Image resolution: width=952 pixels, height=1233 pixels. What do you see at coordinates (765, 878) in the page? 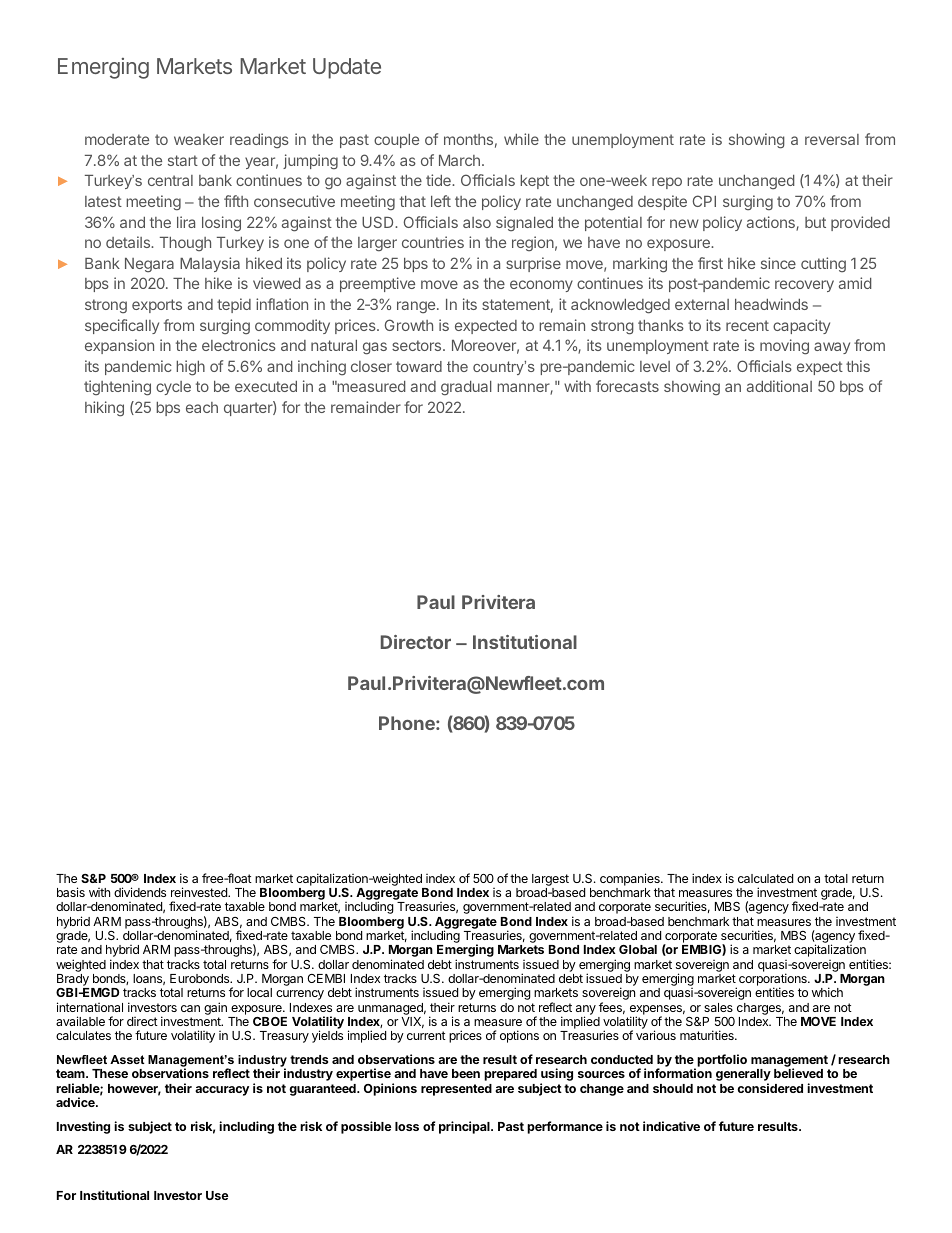
I see `calculated` at bounding box center [765, 878].
